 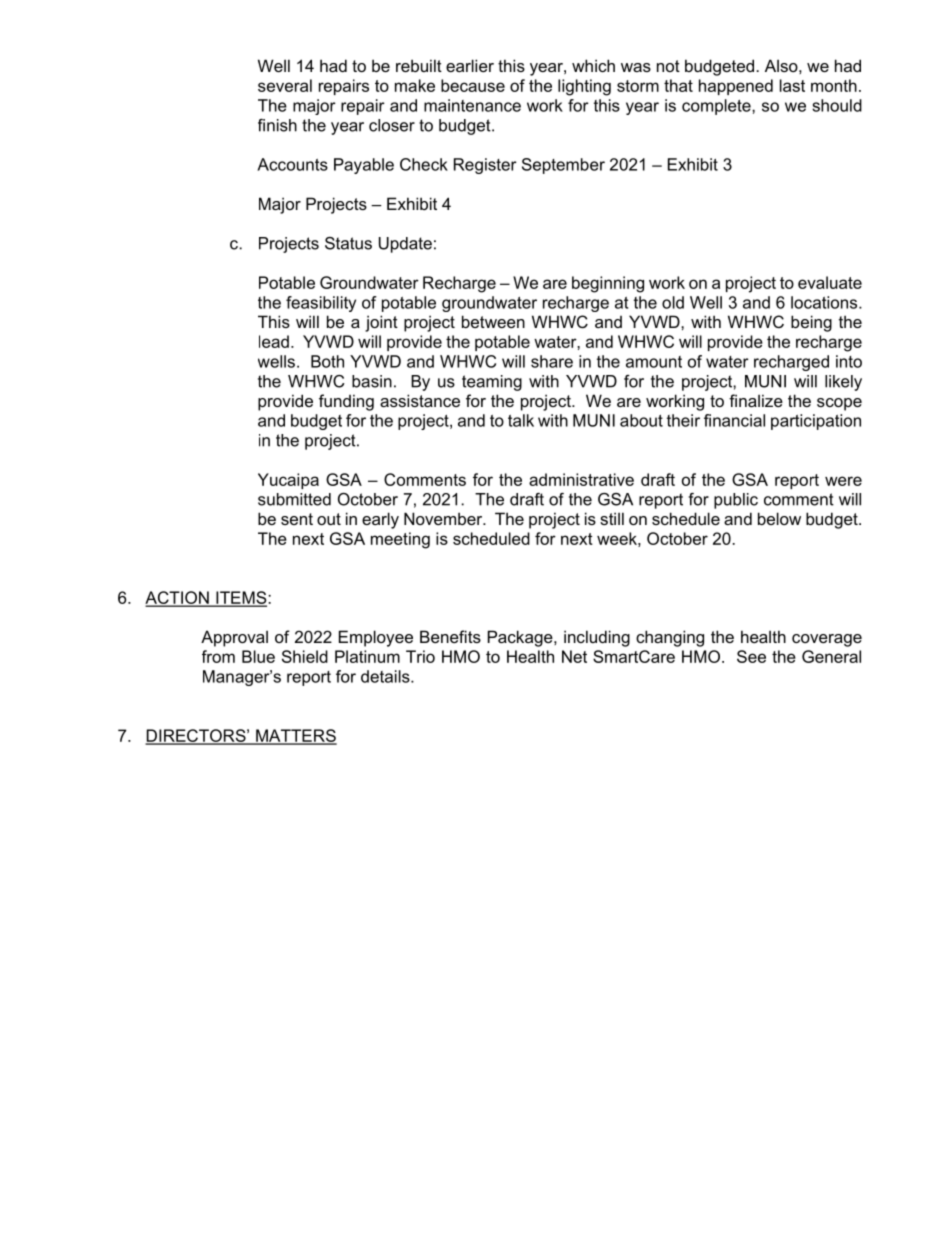 What do you see at coordinates (241, 598) in the screenshot?
I see `ITEMS` at bounding box center [241, 598].
